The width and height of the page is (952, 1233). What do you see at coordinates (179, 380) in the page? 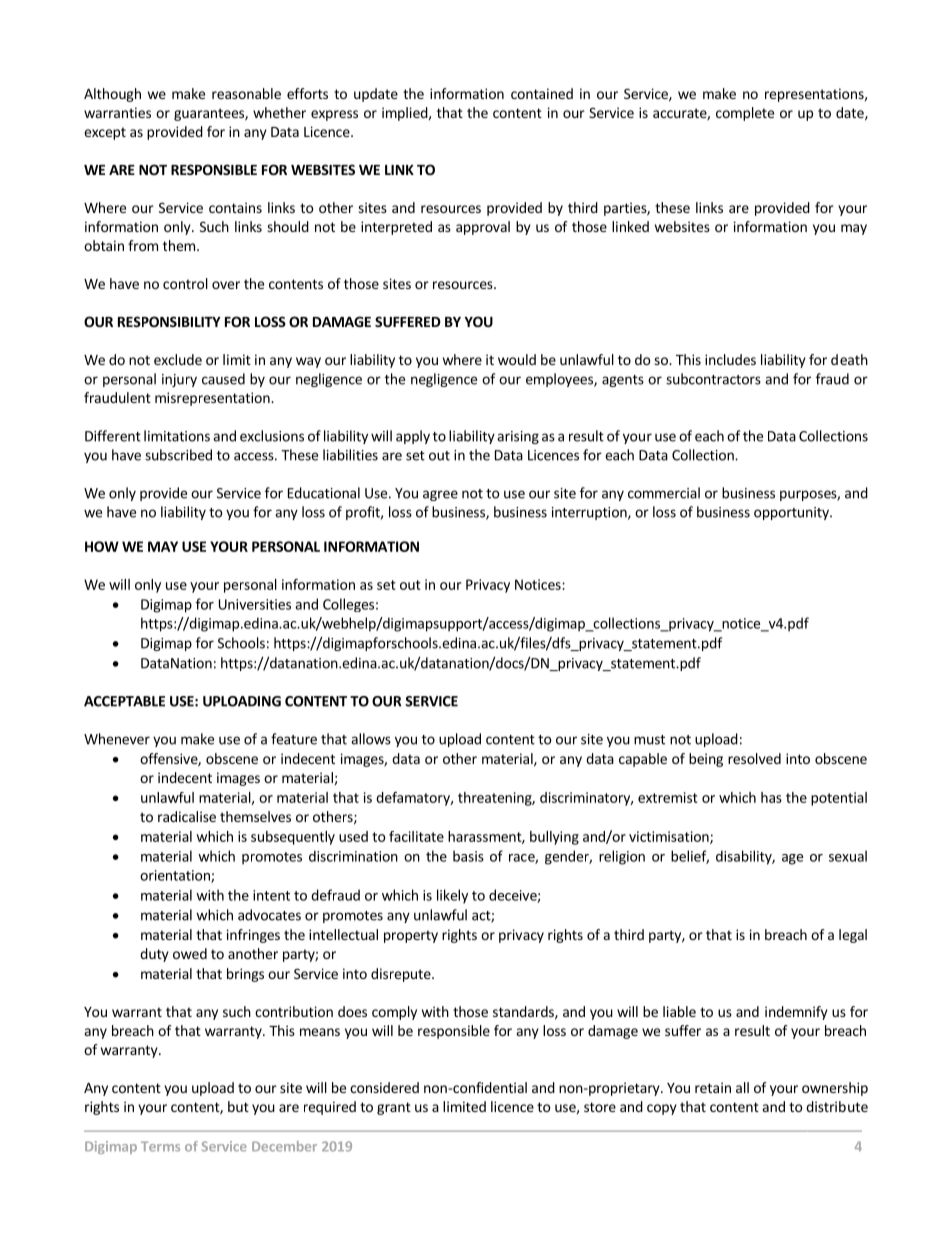
I see `injury` at bounding box center [179, 380].
